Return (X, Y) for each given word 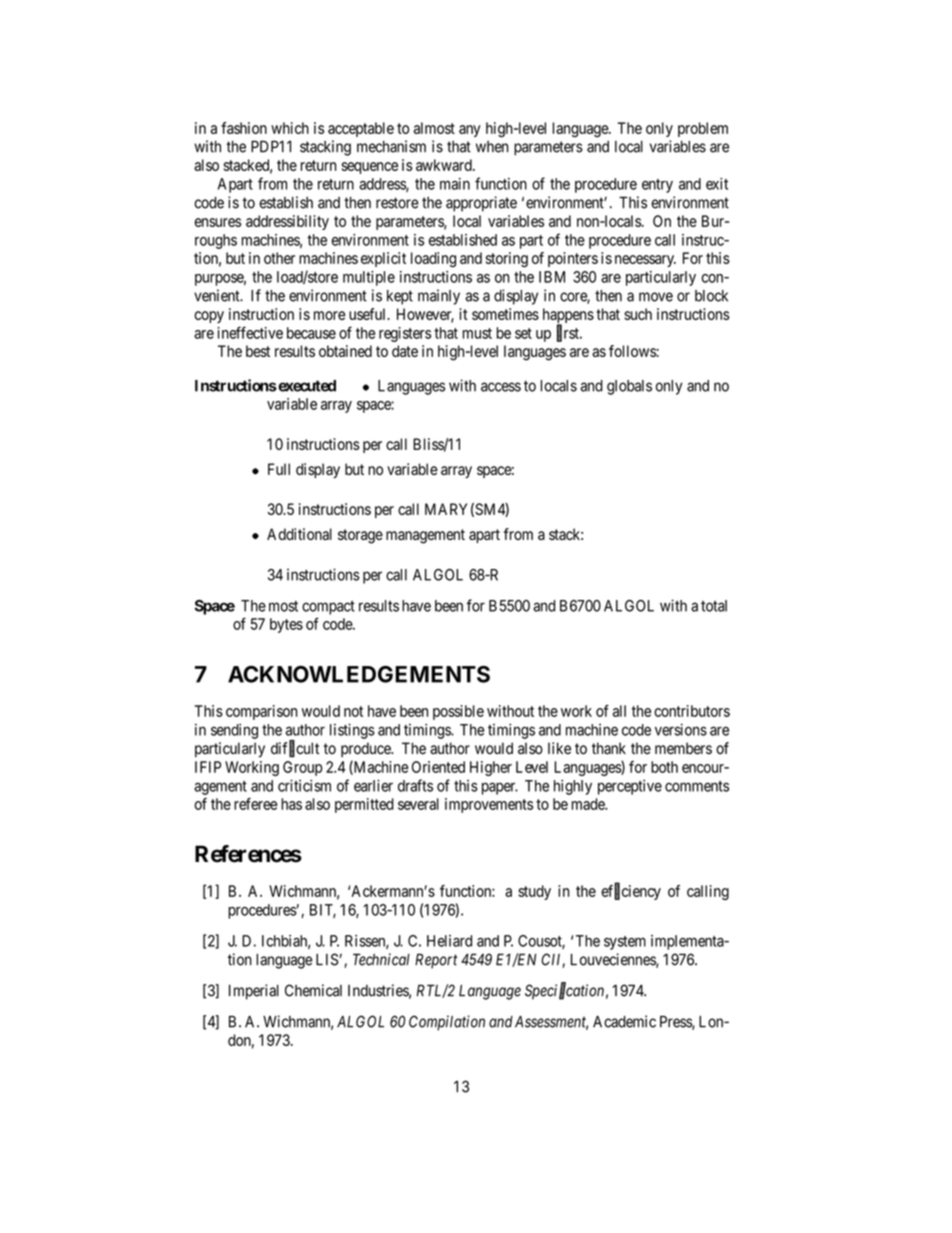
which (290, 128)
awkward (445, 165)
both (664, 767)
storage (360, 536)
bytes (286, 625)
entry (657, 186)
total (714, 606)
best (258, 351)
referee (255, 804)
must (477, 333)
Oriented (438, 767)
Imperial (254, 992)
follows (633, 351)
